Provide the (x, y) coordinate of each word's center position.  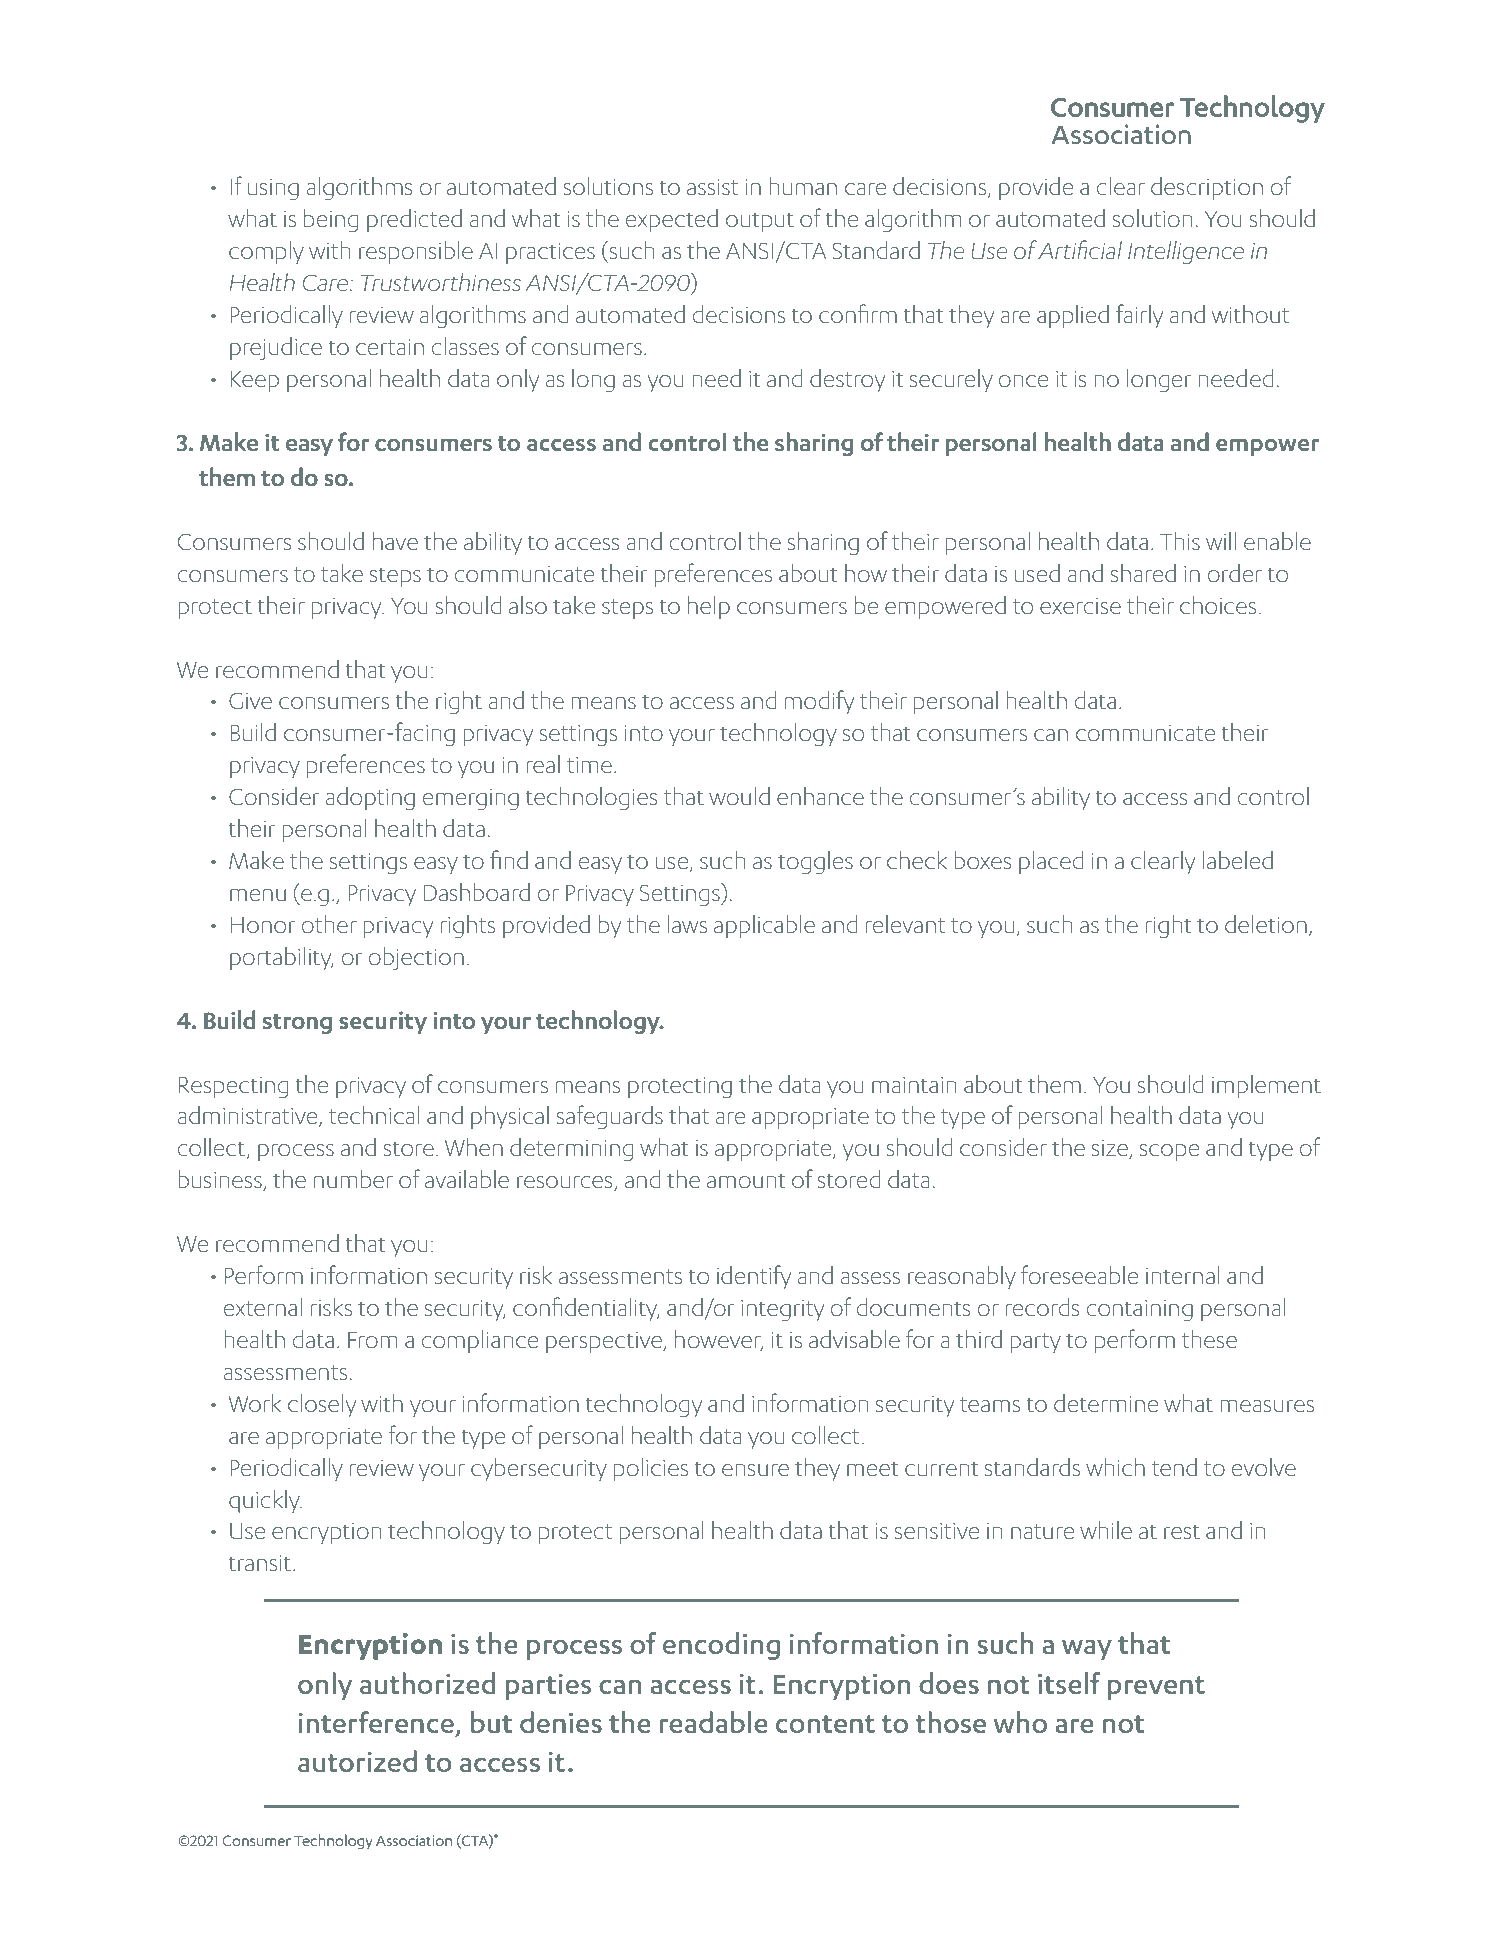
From (372, 1340)
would (739, 796)
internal (1182, 1275)
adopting (370, 798)
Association (414, 1840)
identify (754, 1277)
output (760, 222)
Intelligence (1186, 252)
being (331, 220)
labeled (1237, 860)
